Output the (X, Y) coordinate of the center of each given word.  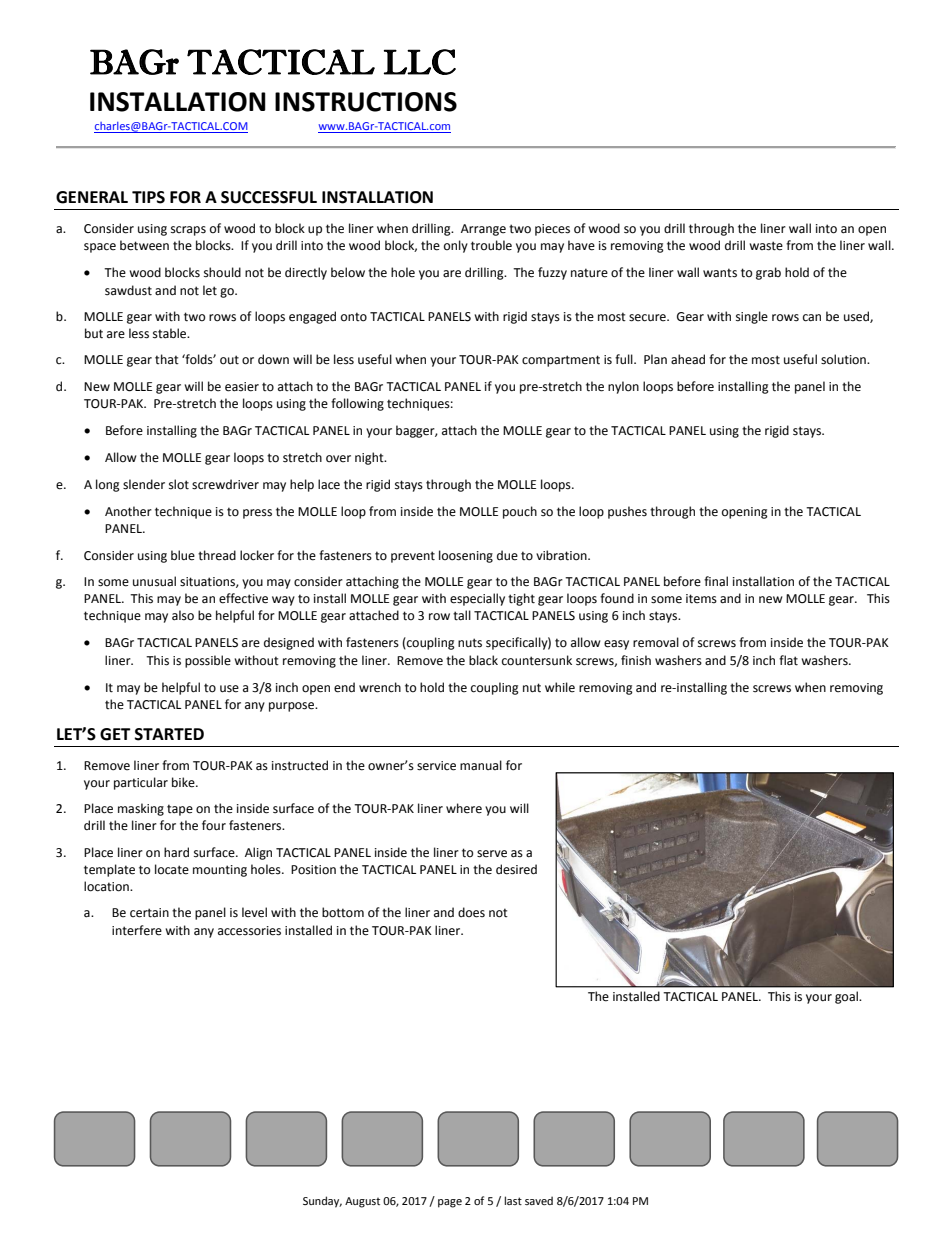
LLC (420, 62)
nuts (470, 643)
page (450, 1203)
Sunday (322, 1202)
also (183, 615)
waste (766, 246)
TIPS (148, 197)
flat (788, 660)
